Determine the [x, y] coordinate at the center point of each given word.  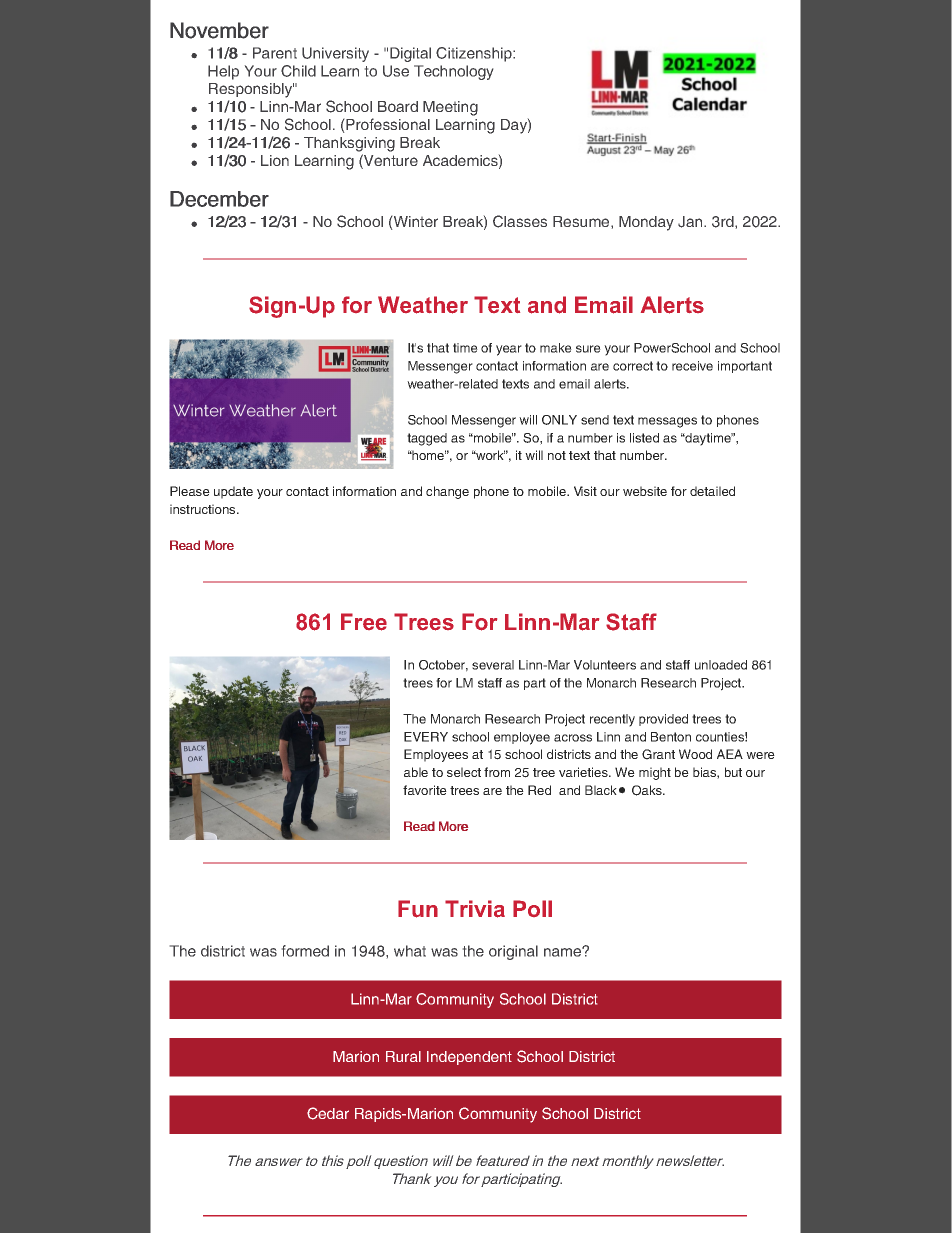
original [513, 952]
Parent [275, 53]
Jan [691, 222]
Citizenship [475, 54]
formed [305, 951]
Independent [469, 1058]
